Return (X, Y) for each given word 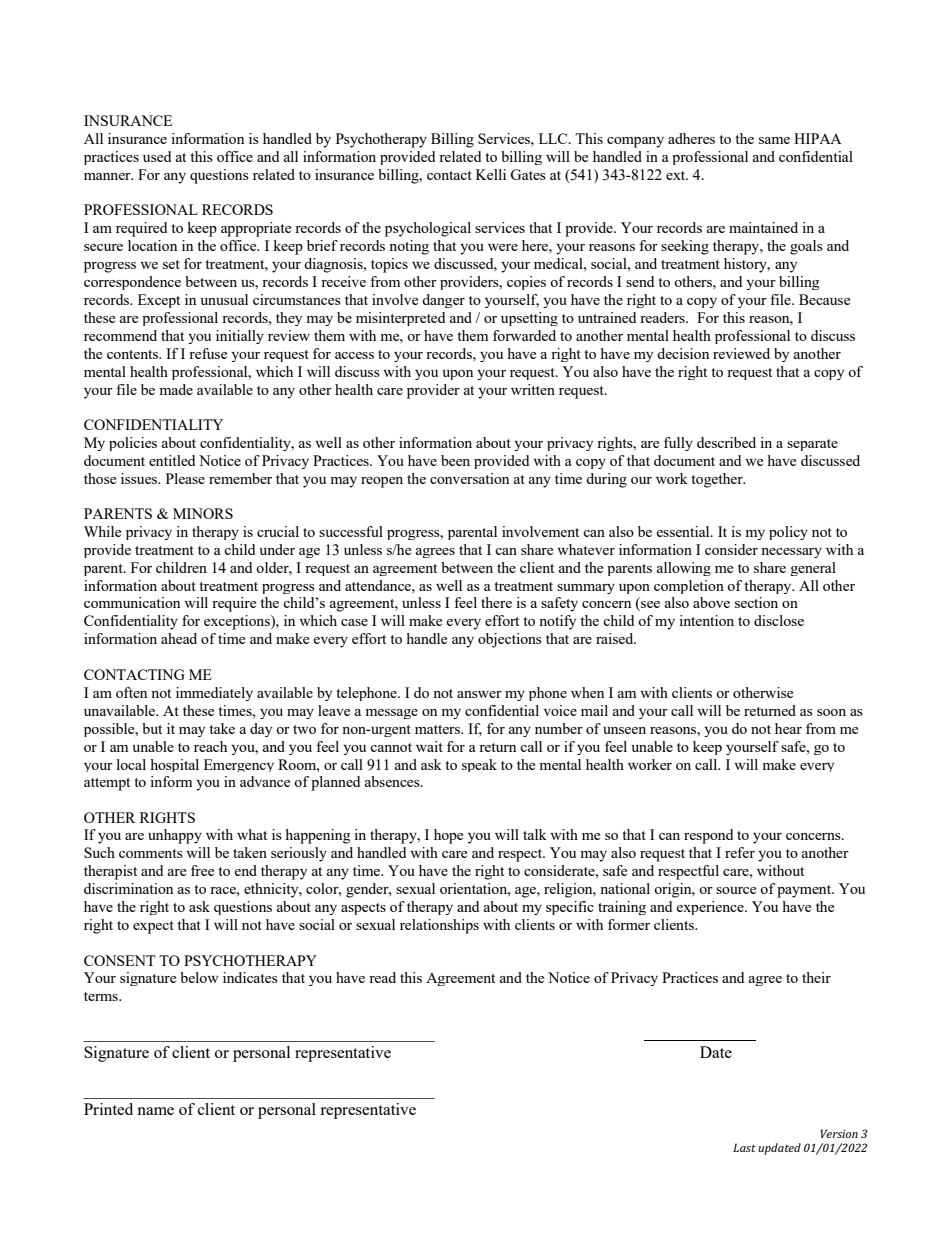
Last (744, 1147)
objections (510, 640)
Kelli (491, 174)
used (157, 156)
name (155, 1111)
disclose (779, 620)
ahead (179, 638)
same (774, 140)
